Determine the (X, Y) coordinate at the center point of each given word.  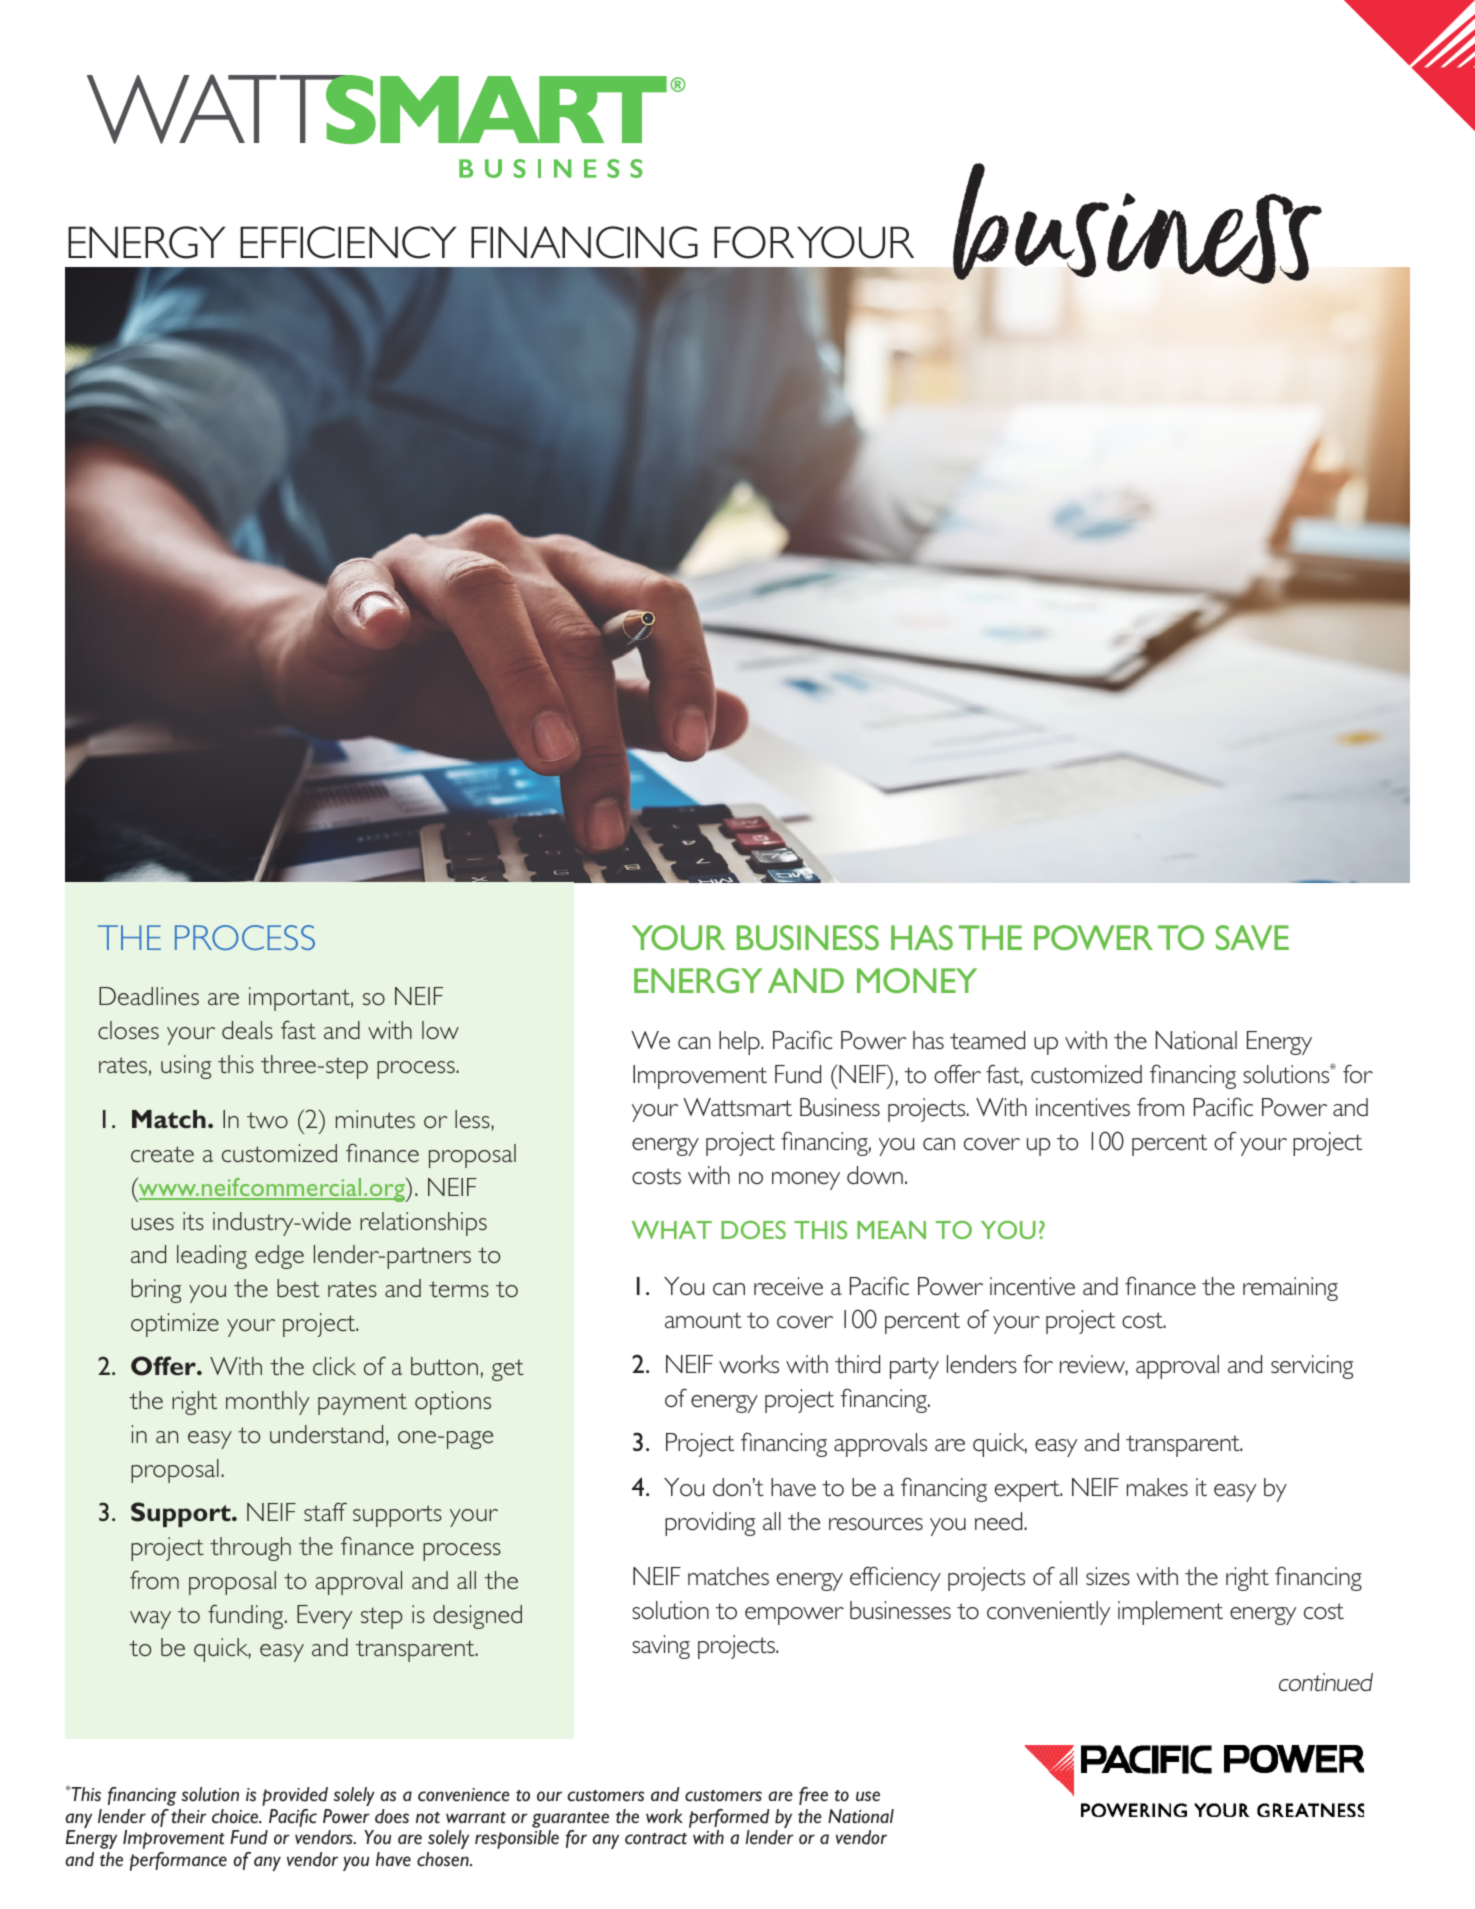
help (740, 1043)
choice (236, 1816)
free (813, 1796)
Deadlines (149, 996)
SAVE (1252, 937)
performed (729, 1818)
